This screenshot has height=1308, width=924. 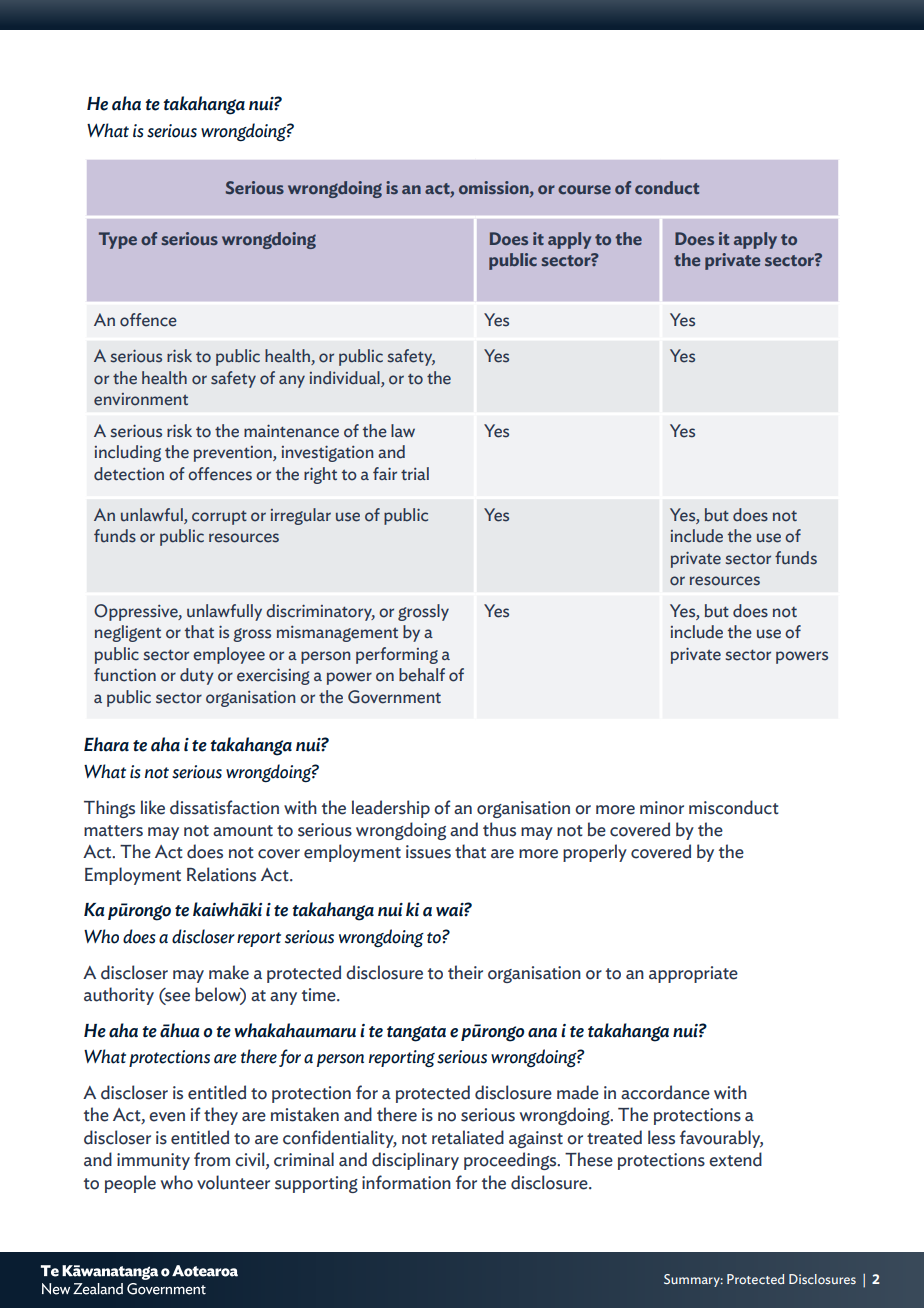 I want to click on minor, so click(x=662, y=808).
